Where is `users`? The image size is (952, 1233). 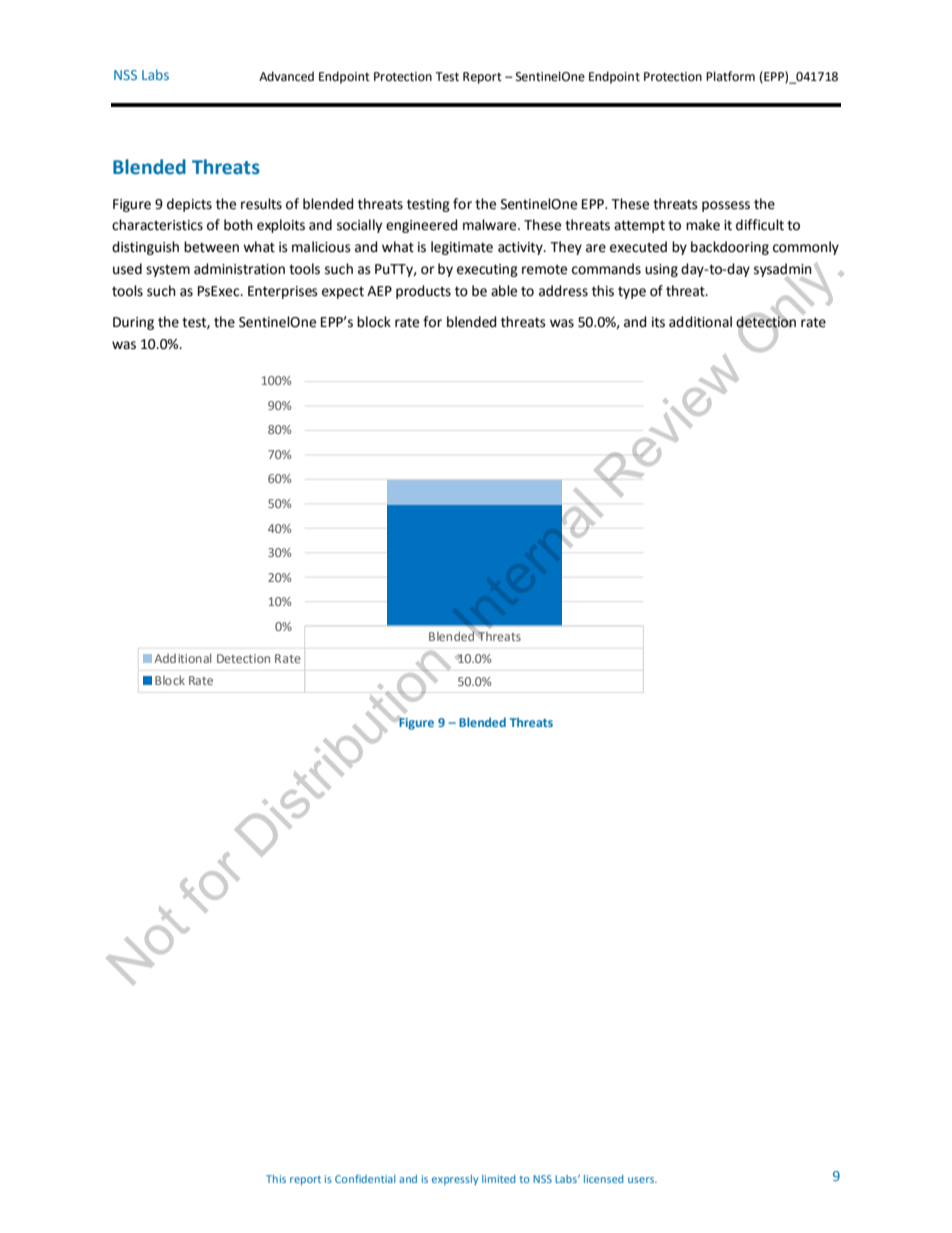 users is located at coordinates (642, 1180).
